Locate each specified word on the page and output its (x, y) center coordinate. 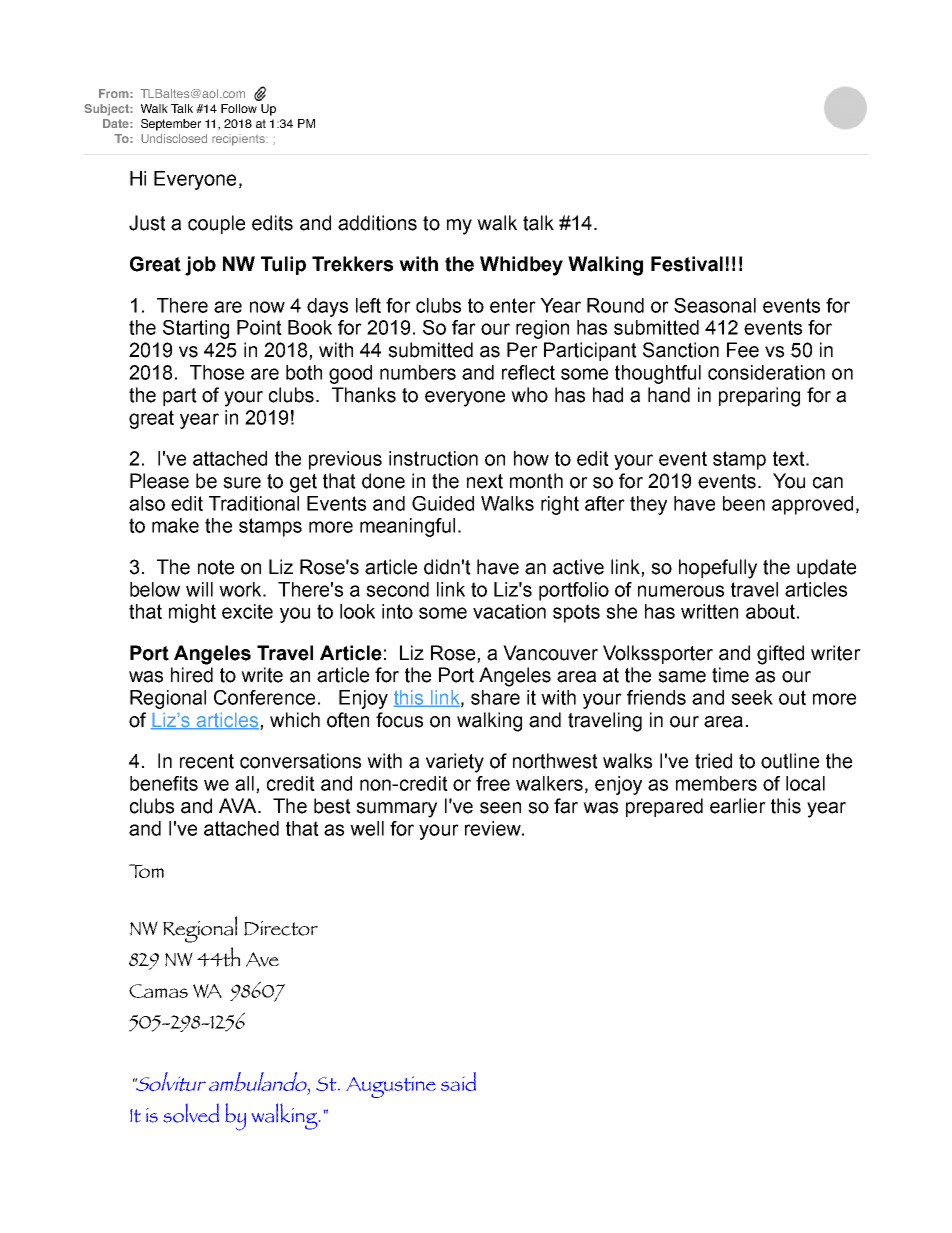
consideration (766, 372)
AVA (239, 805)
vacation (509, 611)
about (770, 611)
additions (377, 223)
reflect (528, 372)
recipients (239, 140)
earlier (738, 806)
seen (500, 808)
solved (191, 1113)
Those (217, 372)
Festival (687, 264)
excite (247, 611)
